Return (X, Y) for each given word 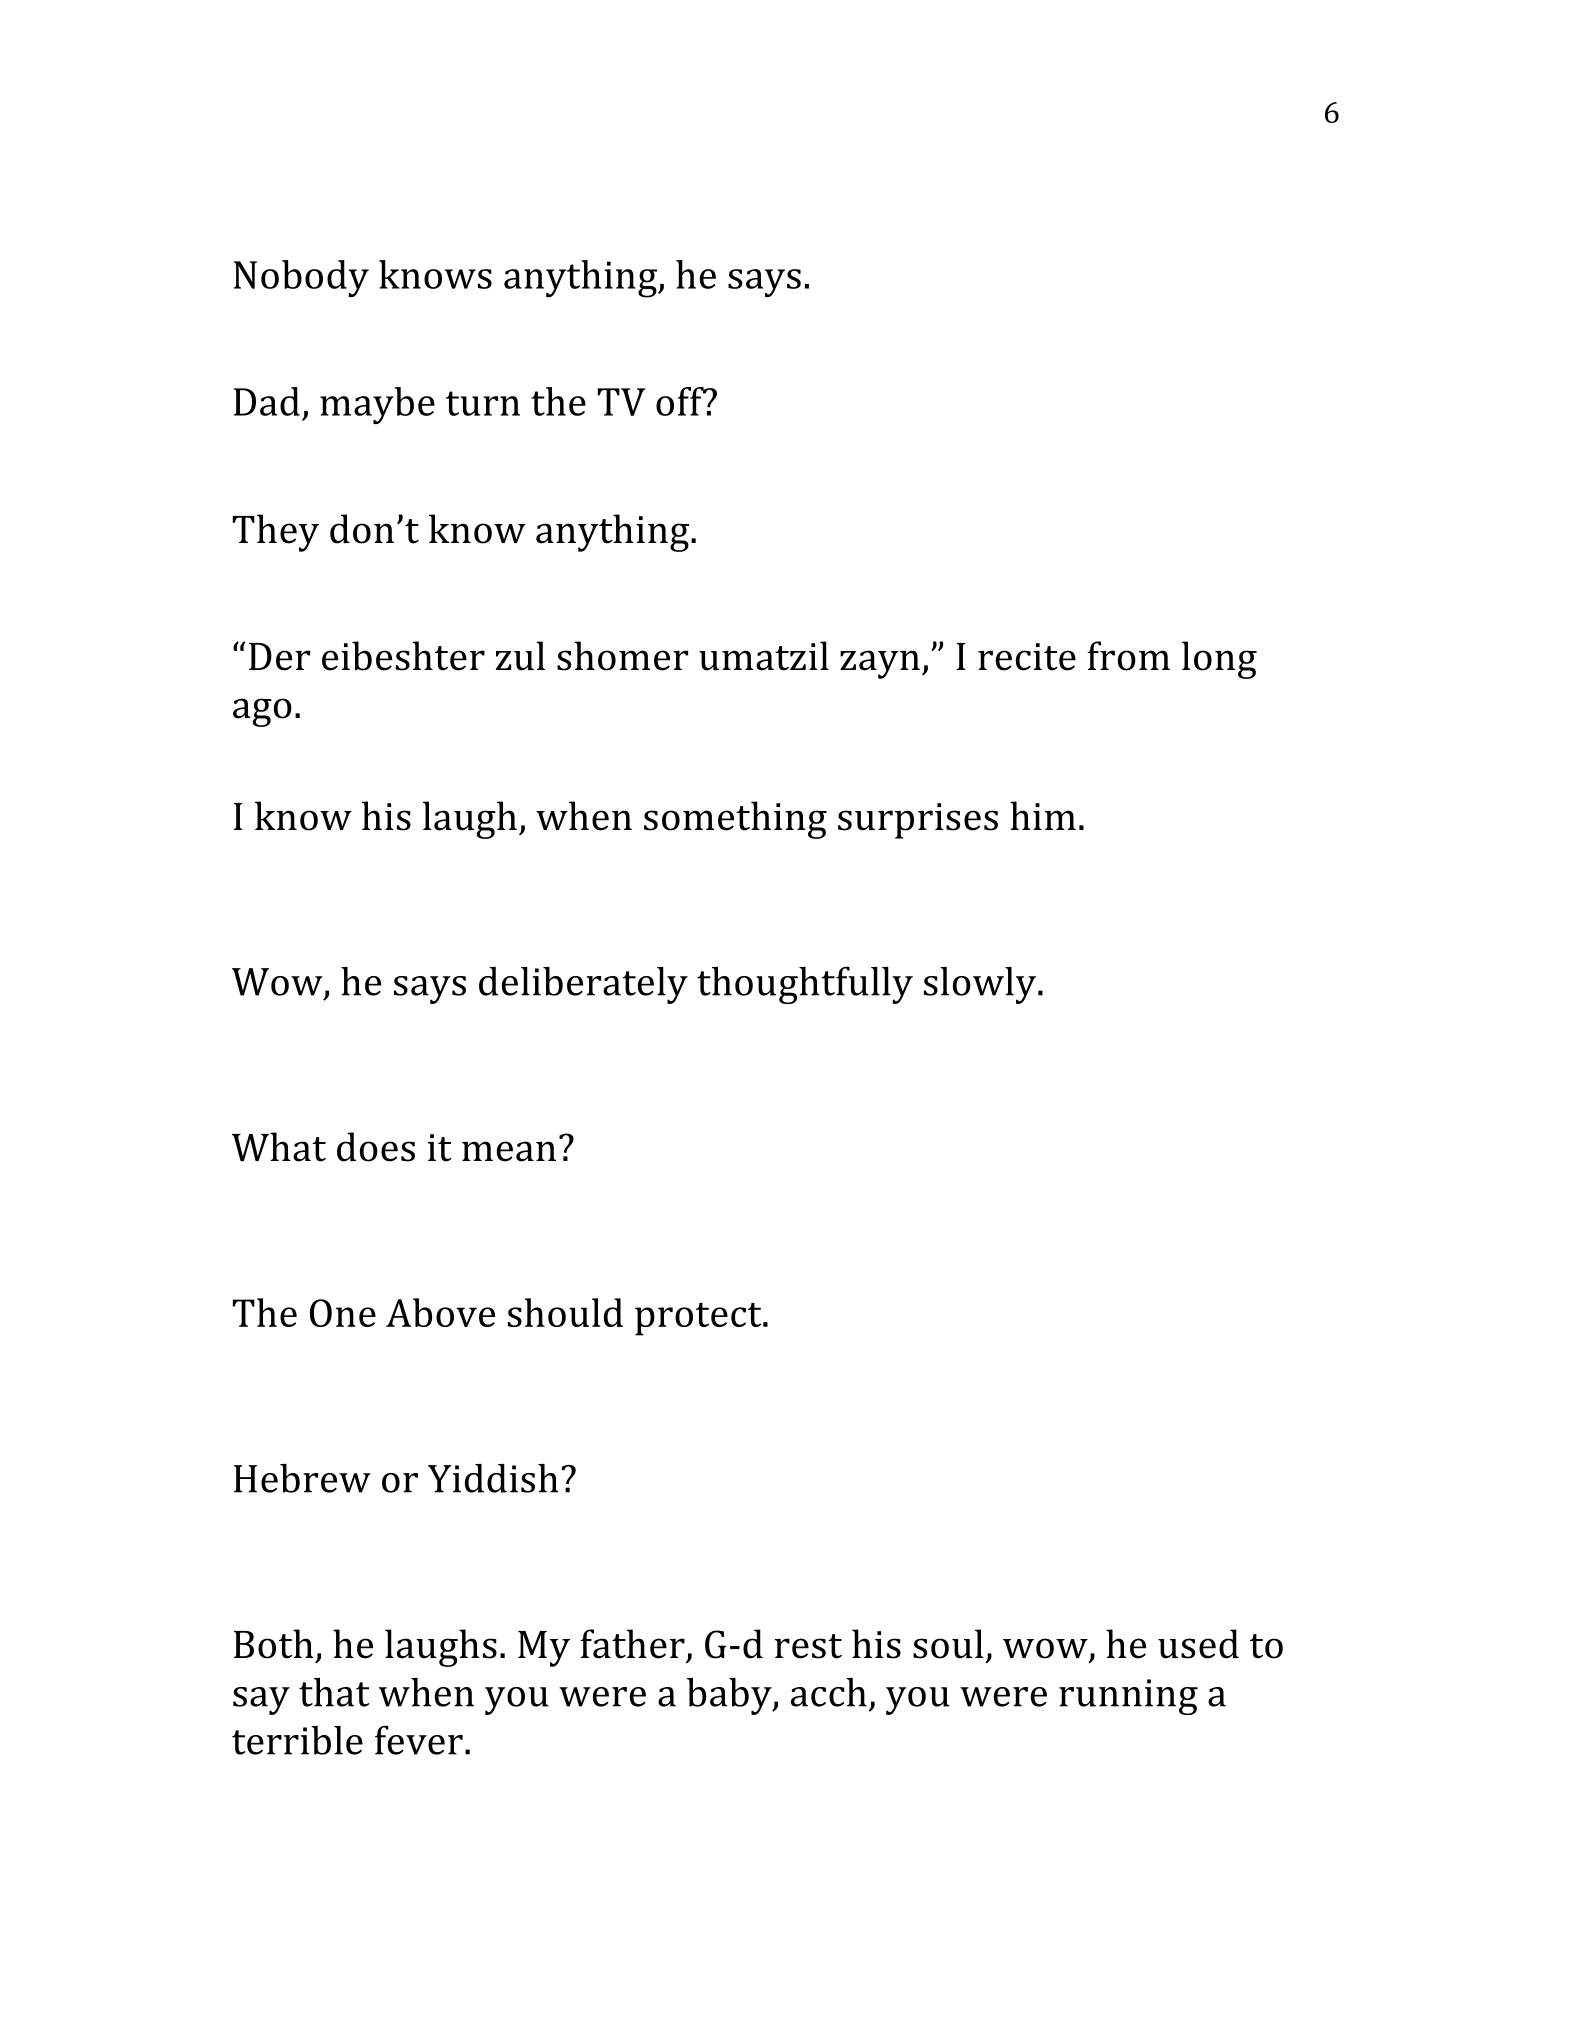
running (1128, 1697)
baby (730, 1696)
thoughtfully (805, 985)
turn (483, 403)
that (334, 1692)
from (1129, 656)
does (376, 1147)
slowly (980, 985)
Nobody (301, 278)
